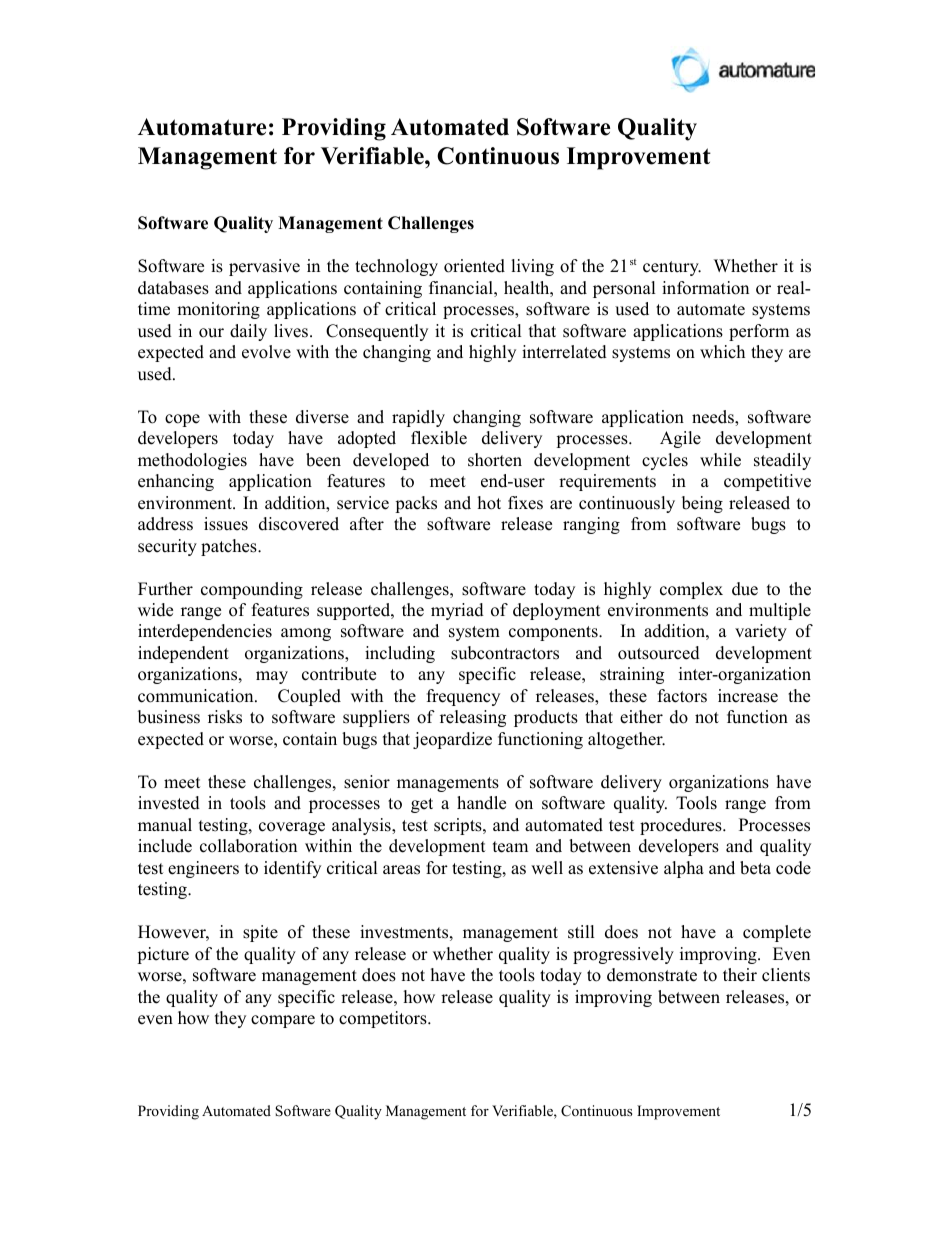 The width and height of the page is (952, 1233). I want to click on oriented, so click(474, 266).
